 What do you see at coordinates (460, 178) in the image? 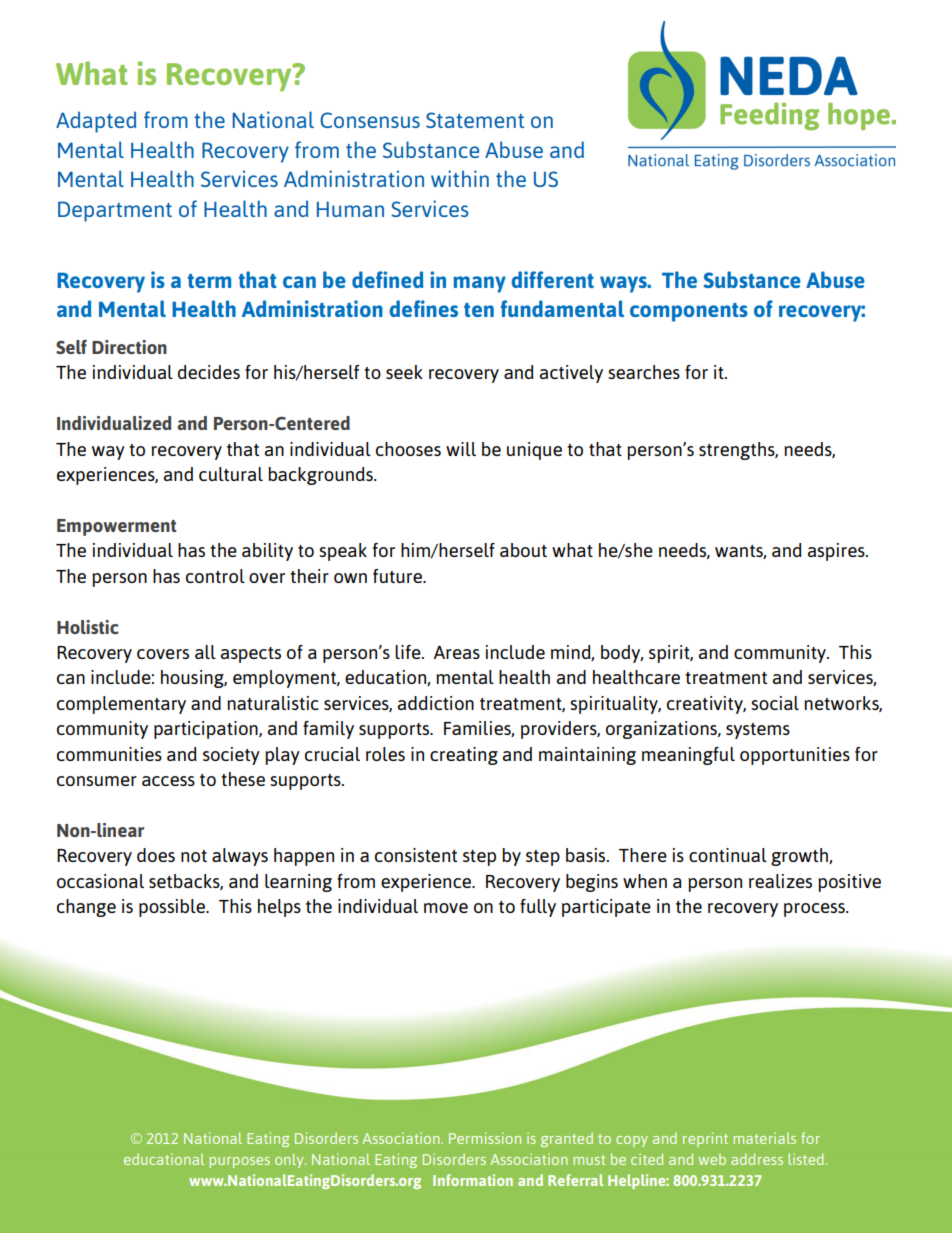
I see `within` at bounding box center [460, 178].
